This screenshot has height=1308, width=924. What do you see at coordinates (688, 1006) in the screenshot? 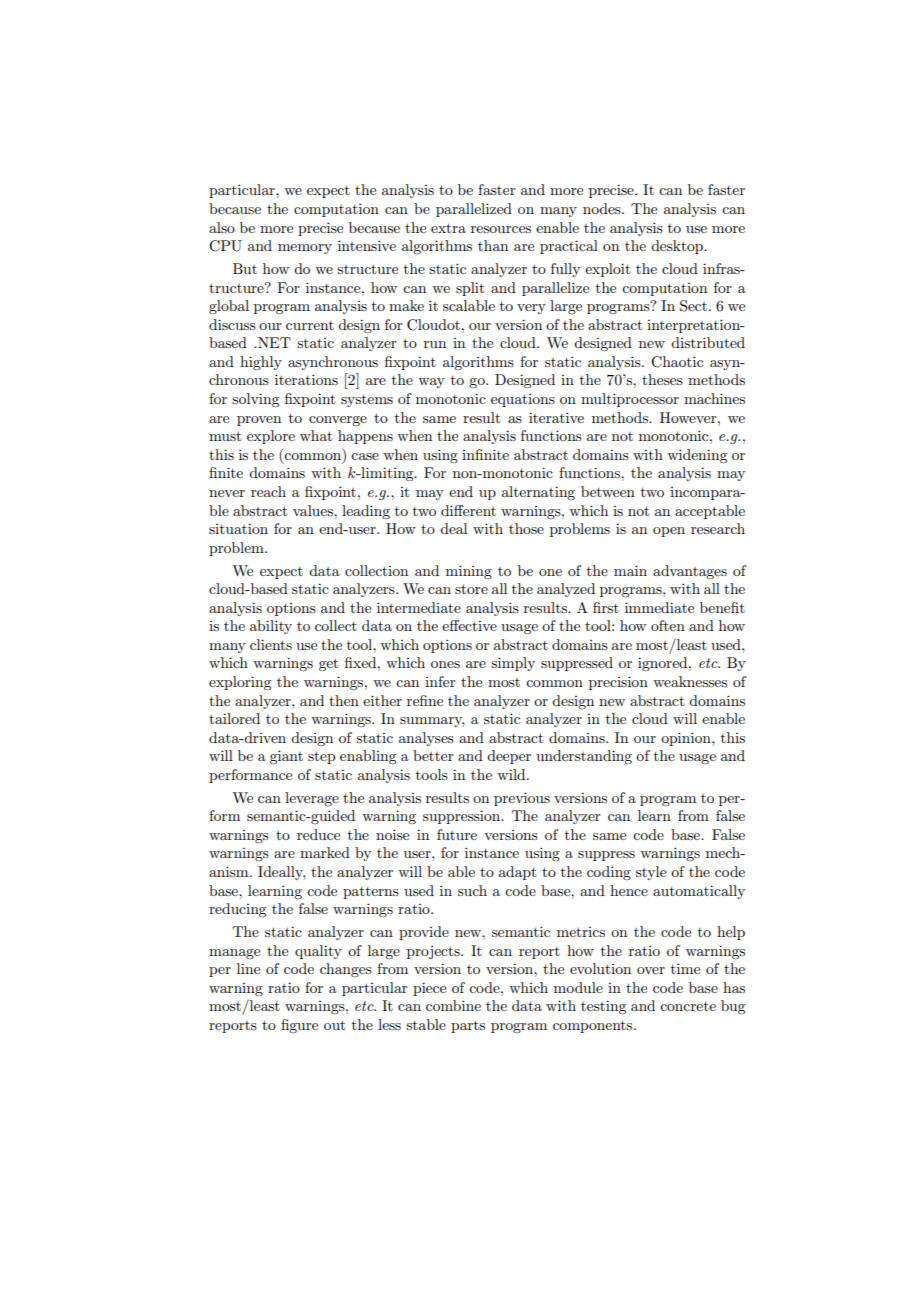
I see `concrete` at bounding box center [688, 1006].
